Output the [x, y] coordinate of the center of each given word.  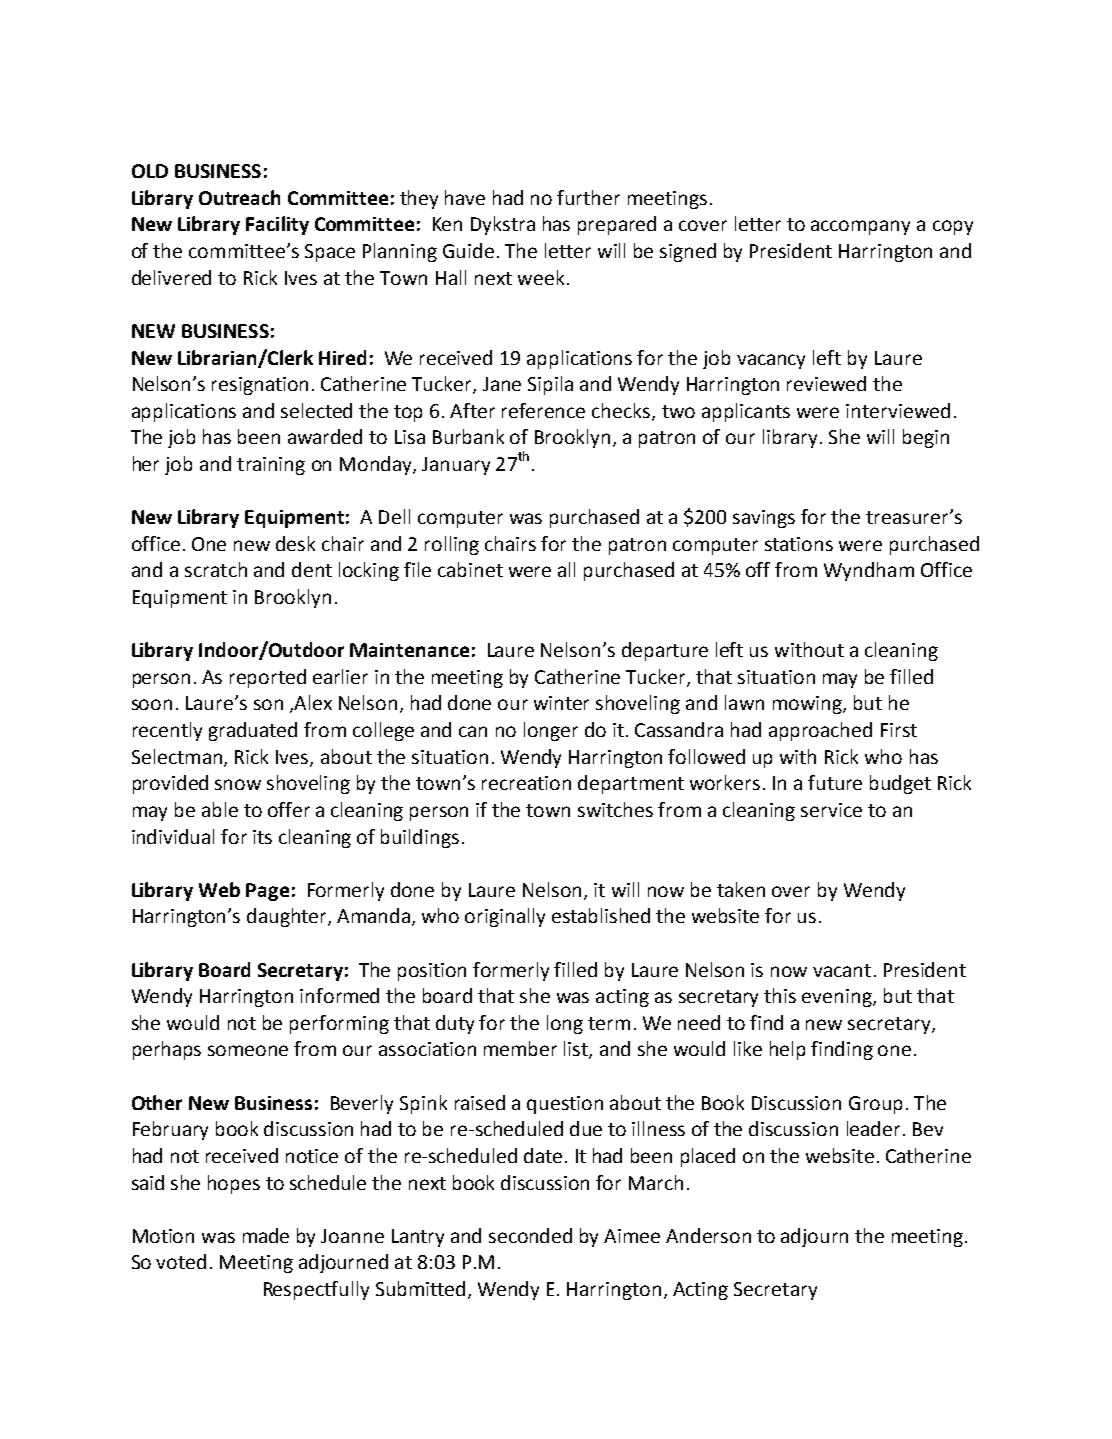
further [588, 197]
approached [820, 731]
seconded [530, 1235]
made [266, 1235]
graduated [253, 731]
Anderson [708, 1235]
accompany [860, 227]
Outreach [239, 197]
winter [561, 703]
